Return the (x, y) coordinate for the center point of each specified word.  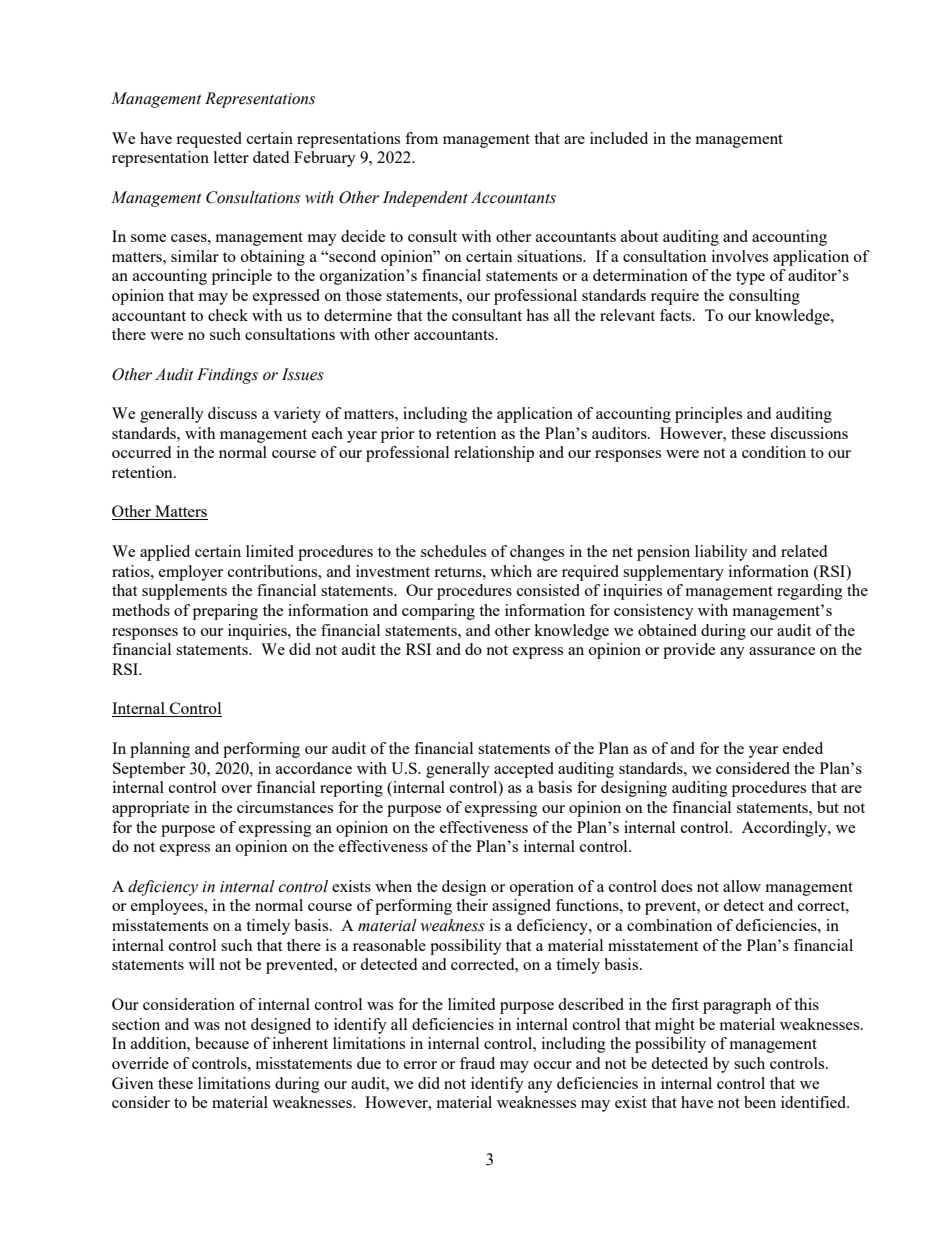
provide (689, 651)
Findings (227, 376)
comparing (438, 612)
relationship (494, 454)
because (222, 1043)
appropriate (150, 809)
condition (774, 452)
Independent (425, 199)
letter (231, 157)
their (472, 905)
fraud (477, 1063)
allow (742, 886)
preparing (225, 612)
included (619, 138)
